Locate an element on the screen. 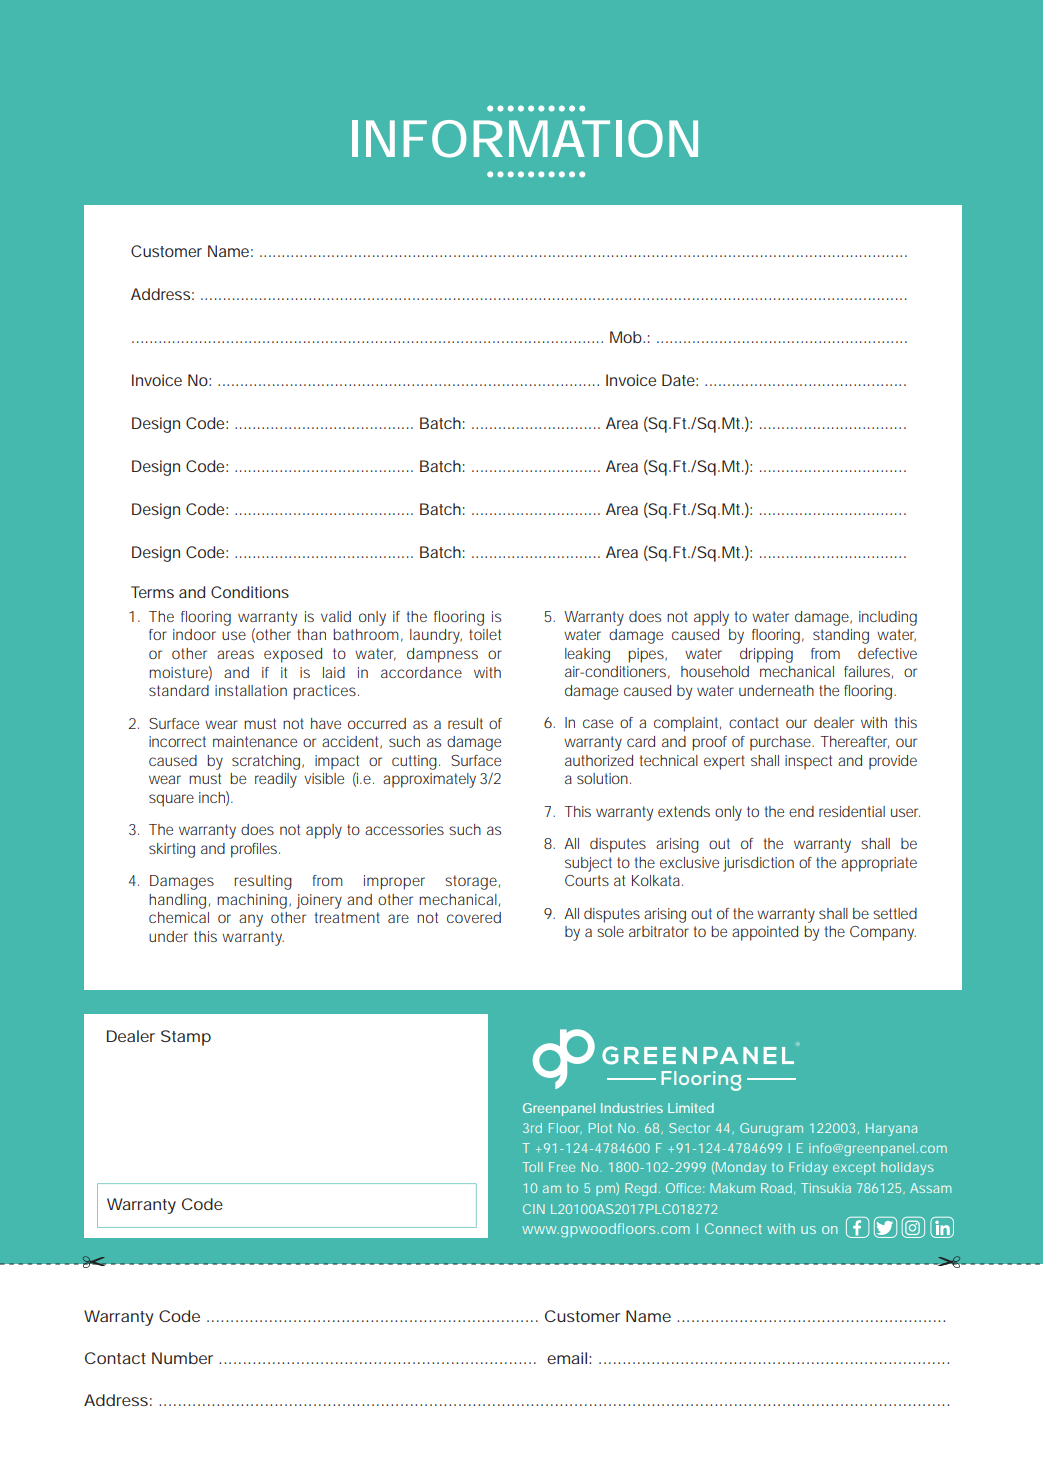 The image size is (1043, 1460). Plot is located at coordinates (600, 1128).
